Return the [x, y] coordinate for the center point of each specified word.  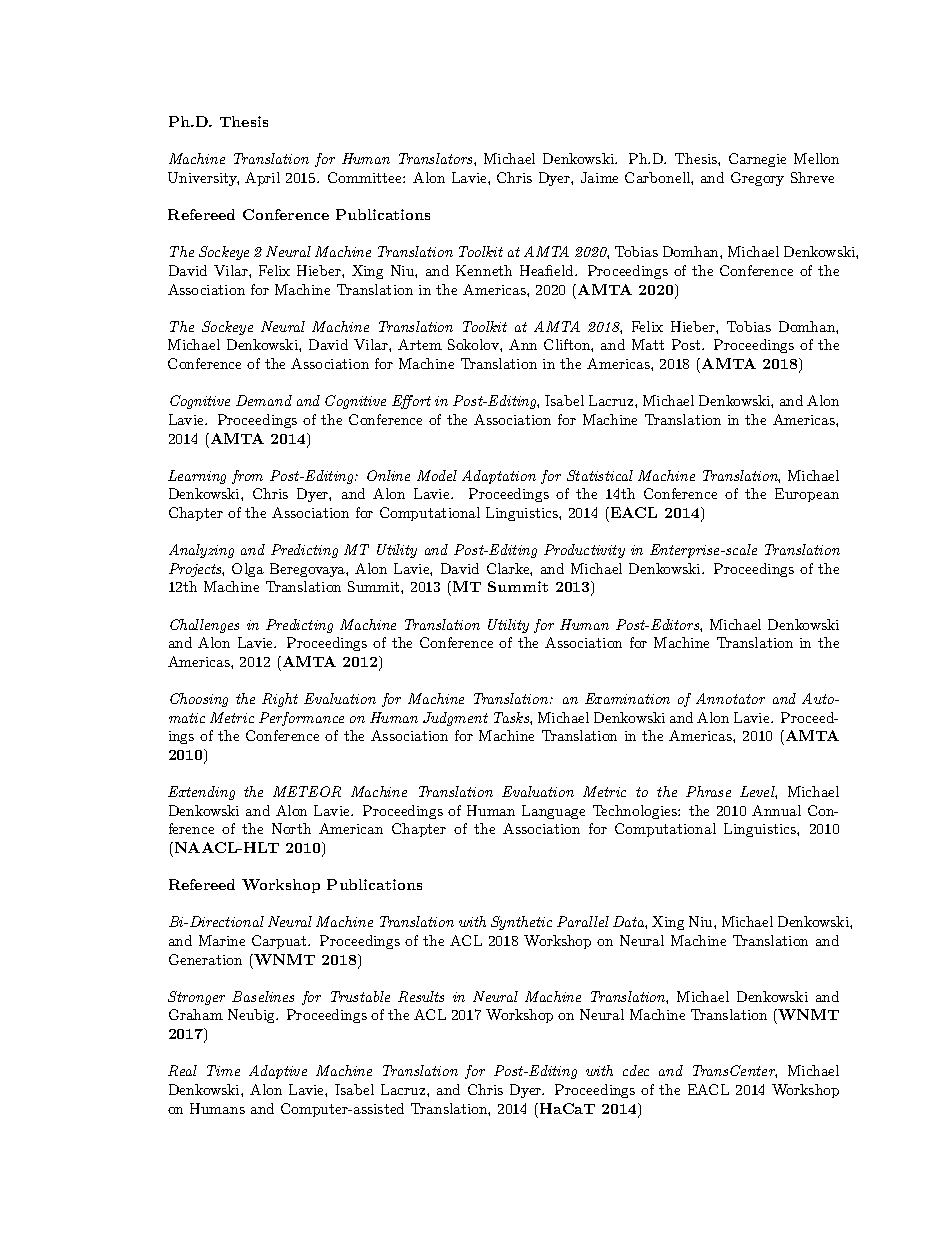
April [262, 179]
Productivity [584, 551]
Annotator [730, 698]
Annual [776, 810]
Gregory [757, 179]
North [291, 828]
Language [553, 812]
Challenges [204, 626]
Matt [648, 344]
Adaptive [278, 1072]
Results [421, 996]
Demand [264, 400]
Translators [437, 158]
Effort [411, 402]
